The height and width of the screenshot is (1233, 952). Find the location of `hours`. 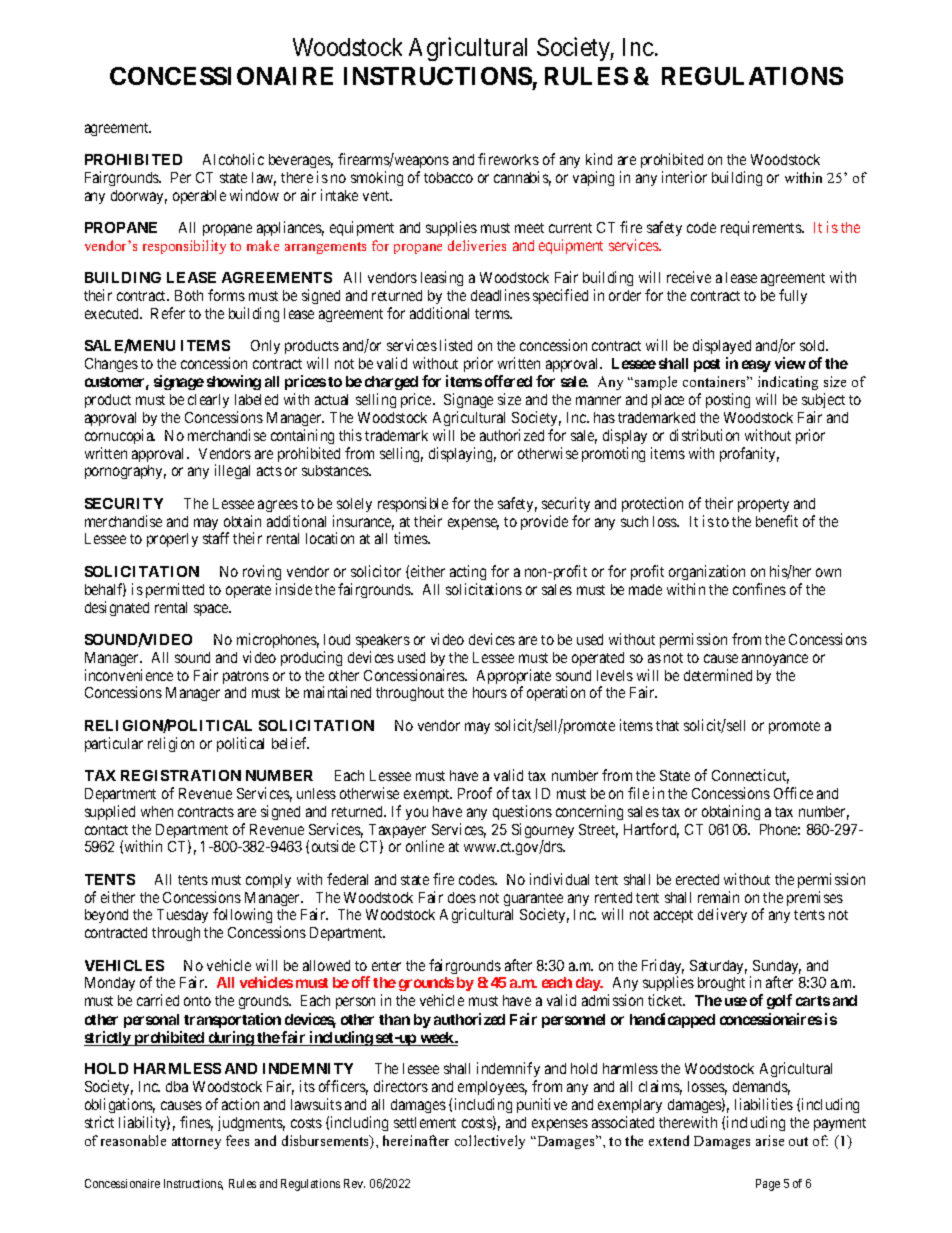

hours is located at coordinates (490, 692).
